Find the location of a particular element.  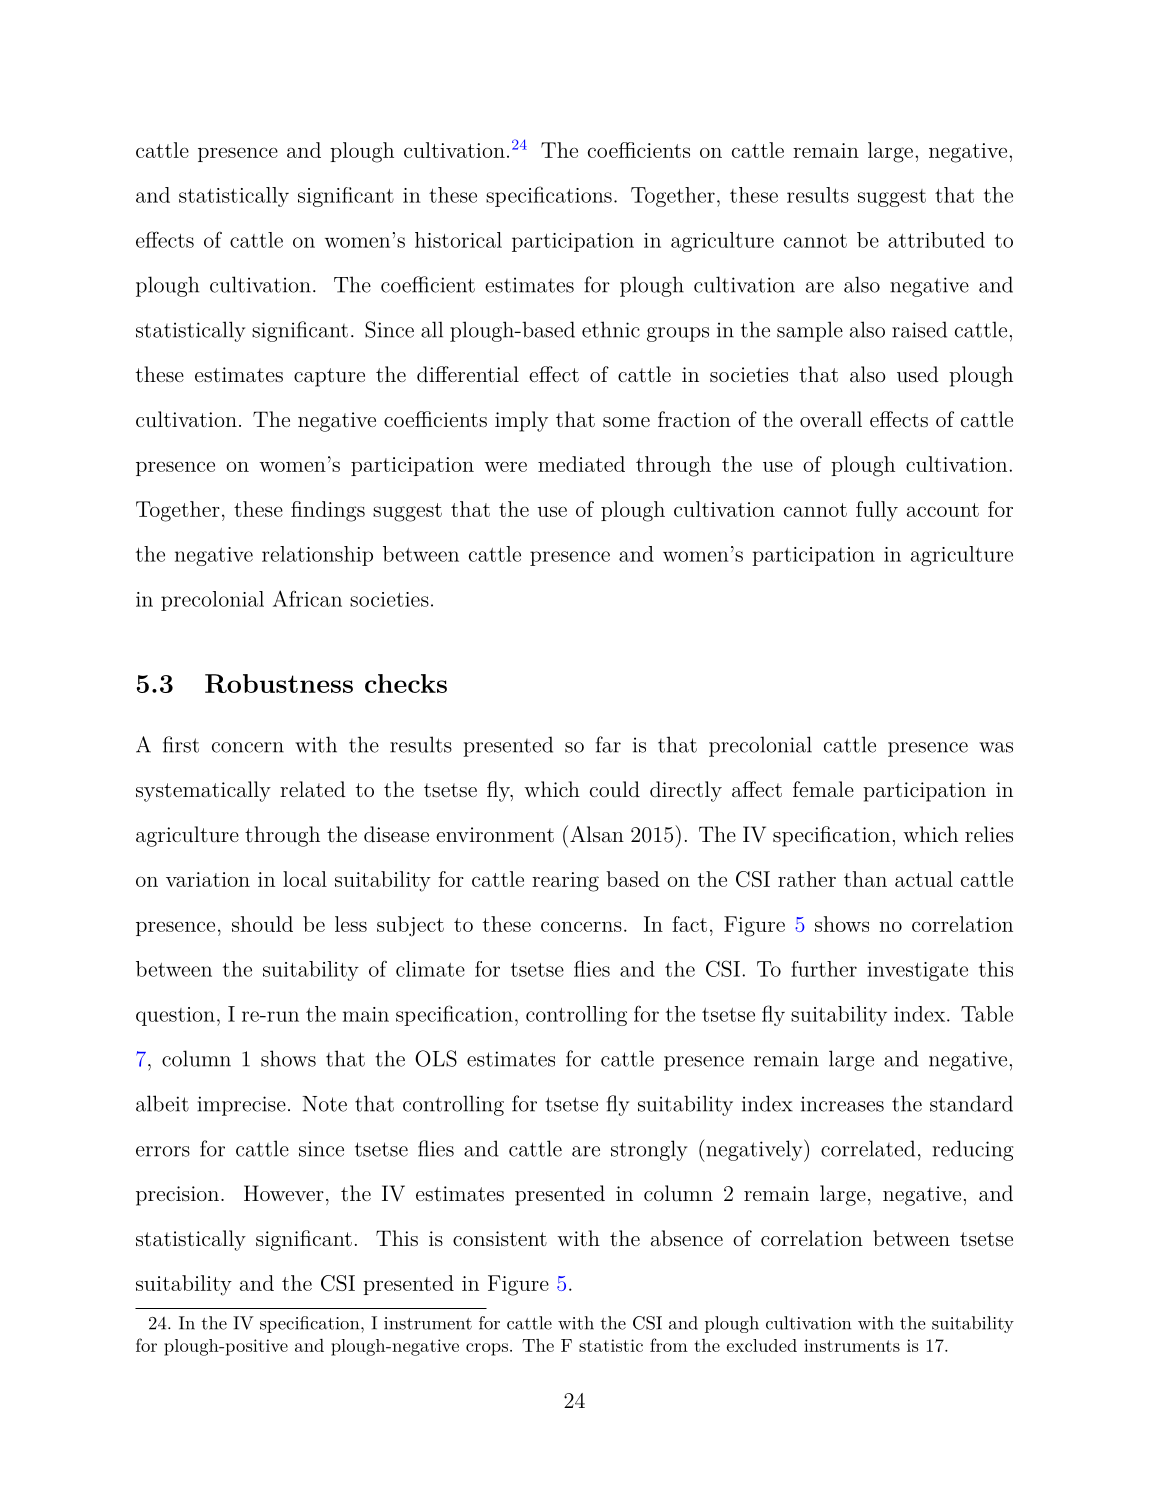

fully is located at coordinates (877, 511).
